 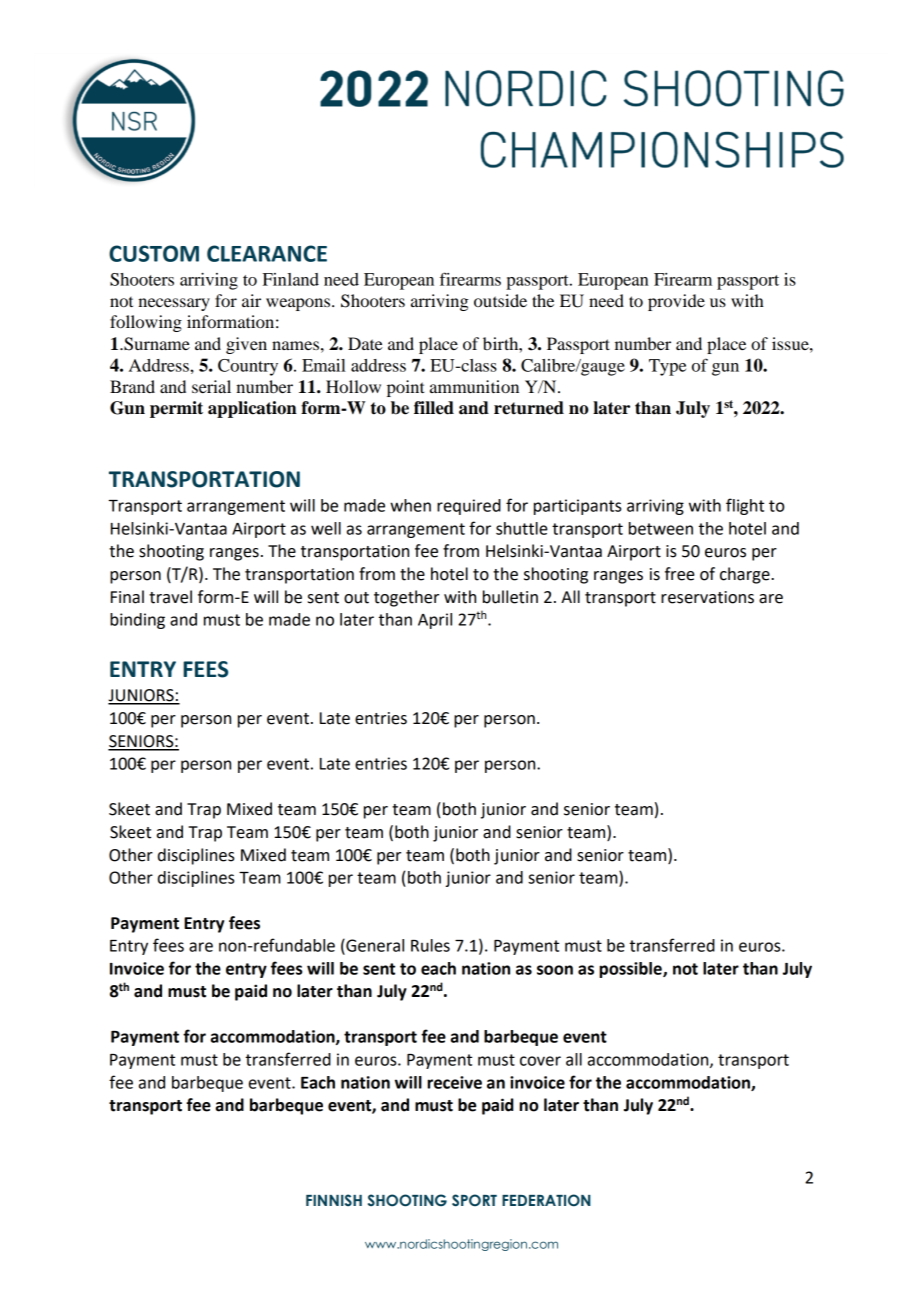 I want to click on soon, so click(x=555, y=970).
